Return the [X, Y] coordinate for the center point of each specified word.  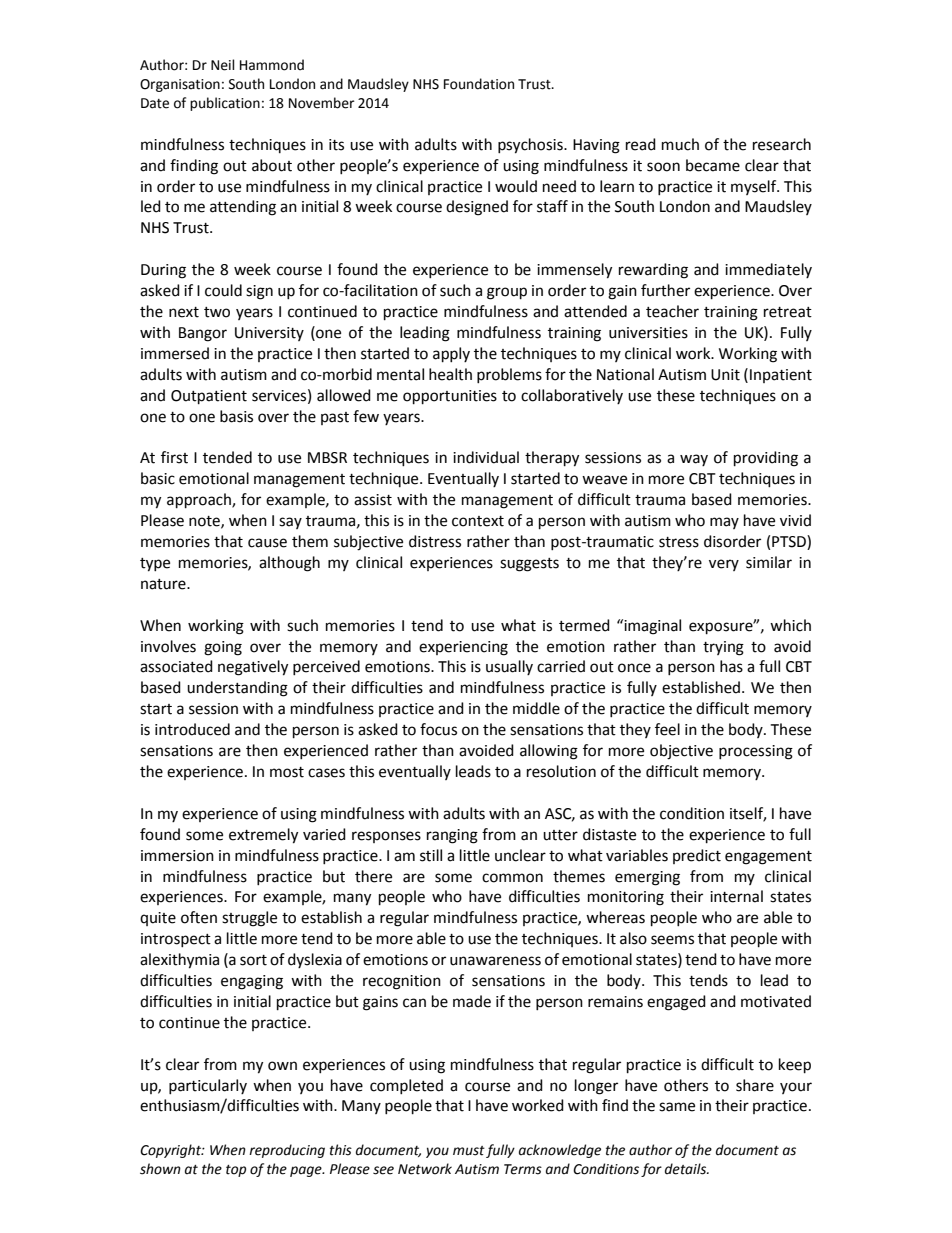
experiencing [463, 648]
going [223, 648]
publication [225, 104]
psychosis [531, 146]
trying [723, 648]
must [469, 1151]
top [236, 1171]
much [680, 144]
